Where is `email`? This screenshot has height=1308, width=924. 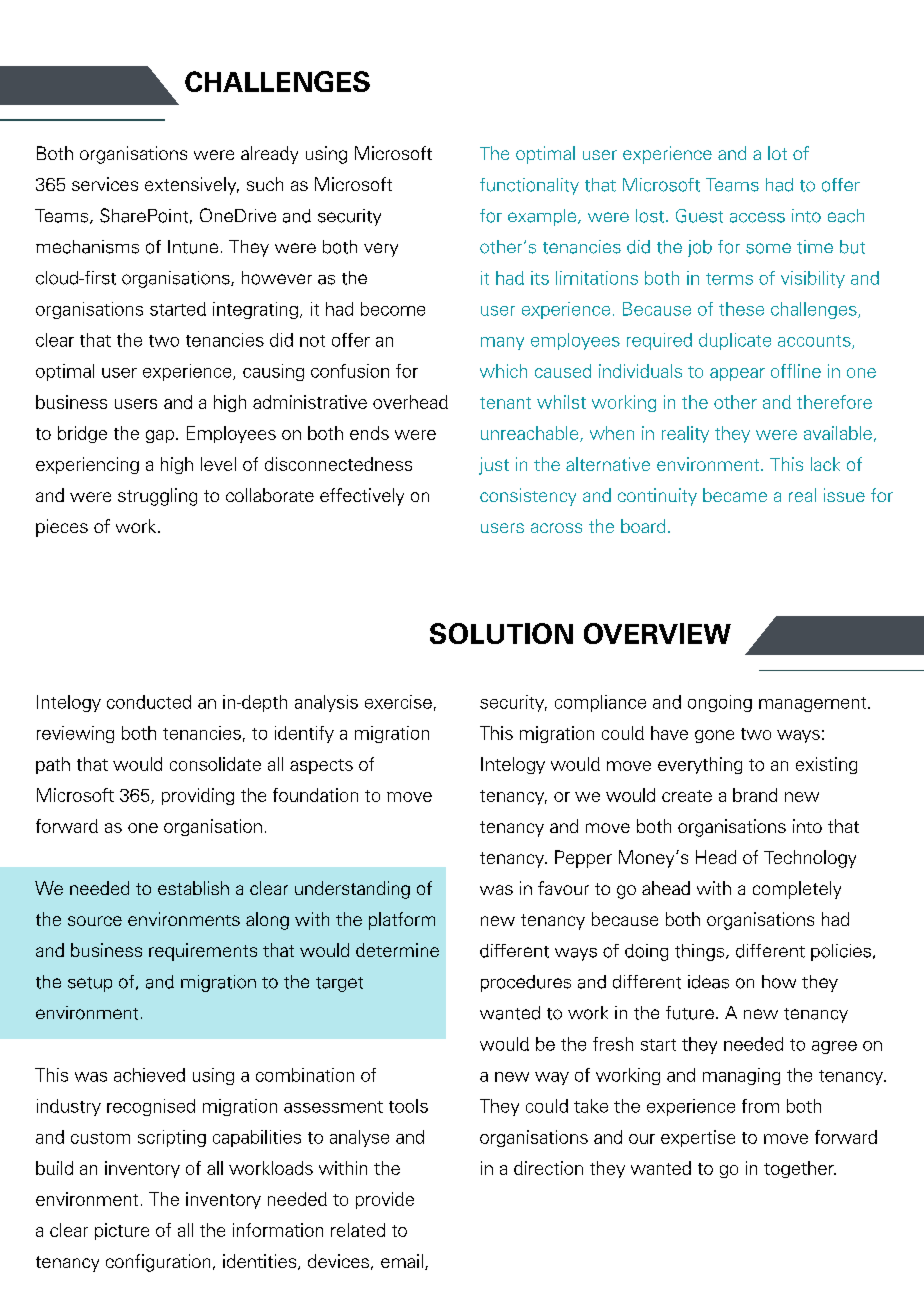
email is located at coordinates (402, 1261).
